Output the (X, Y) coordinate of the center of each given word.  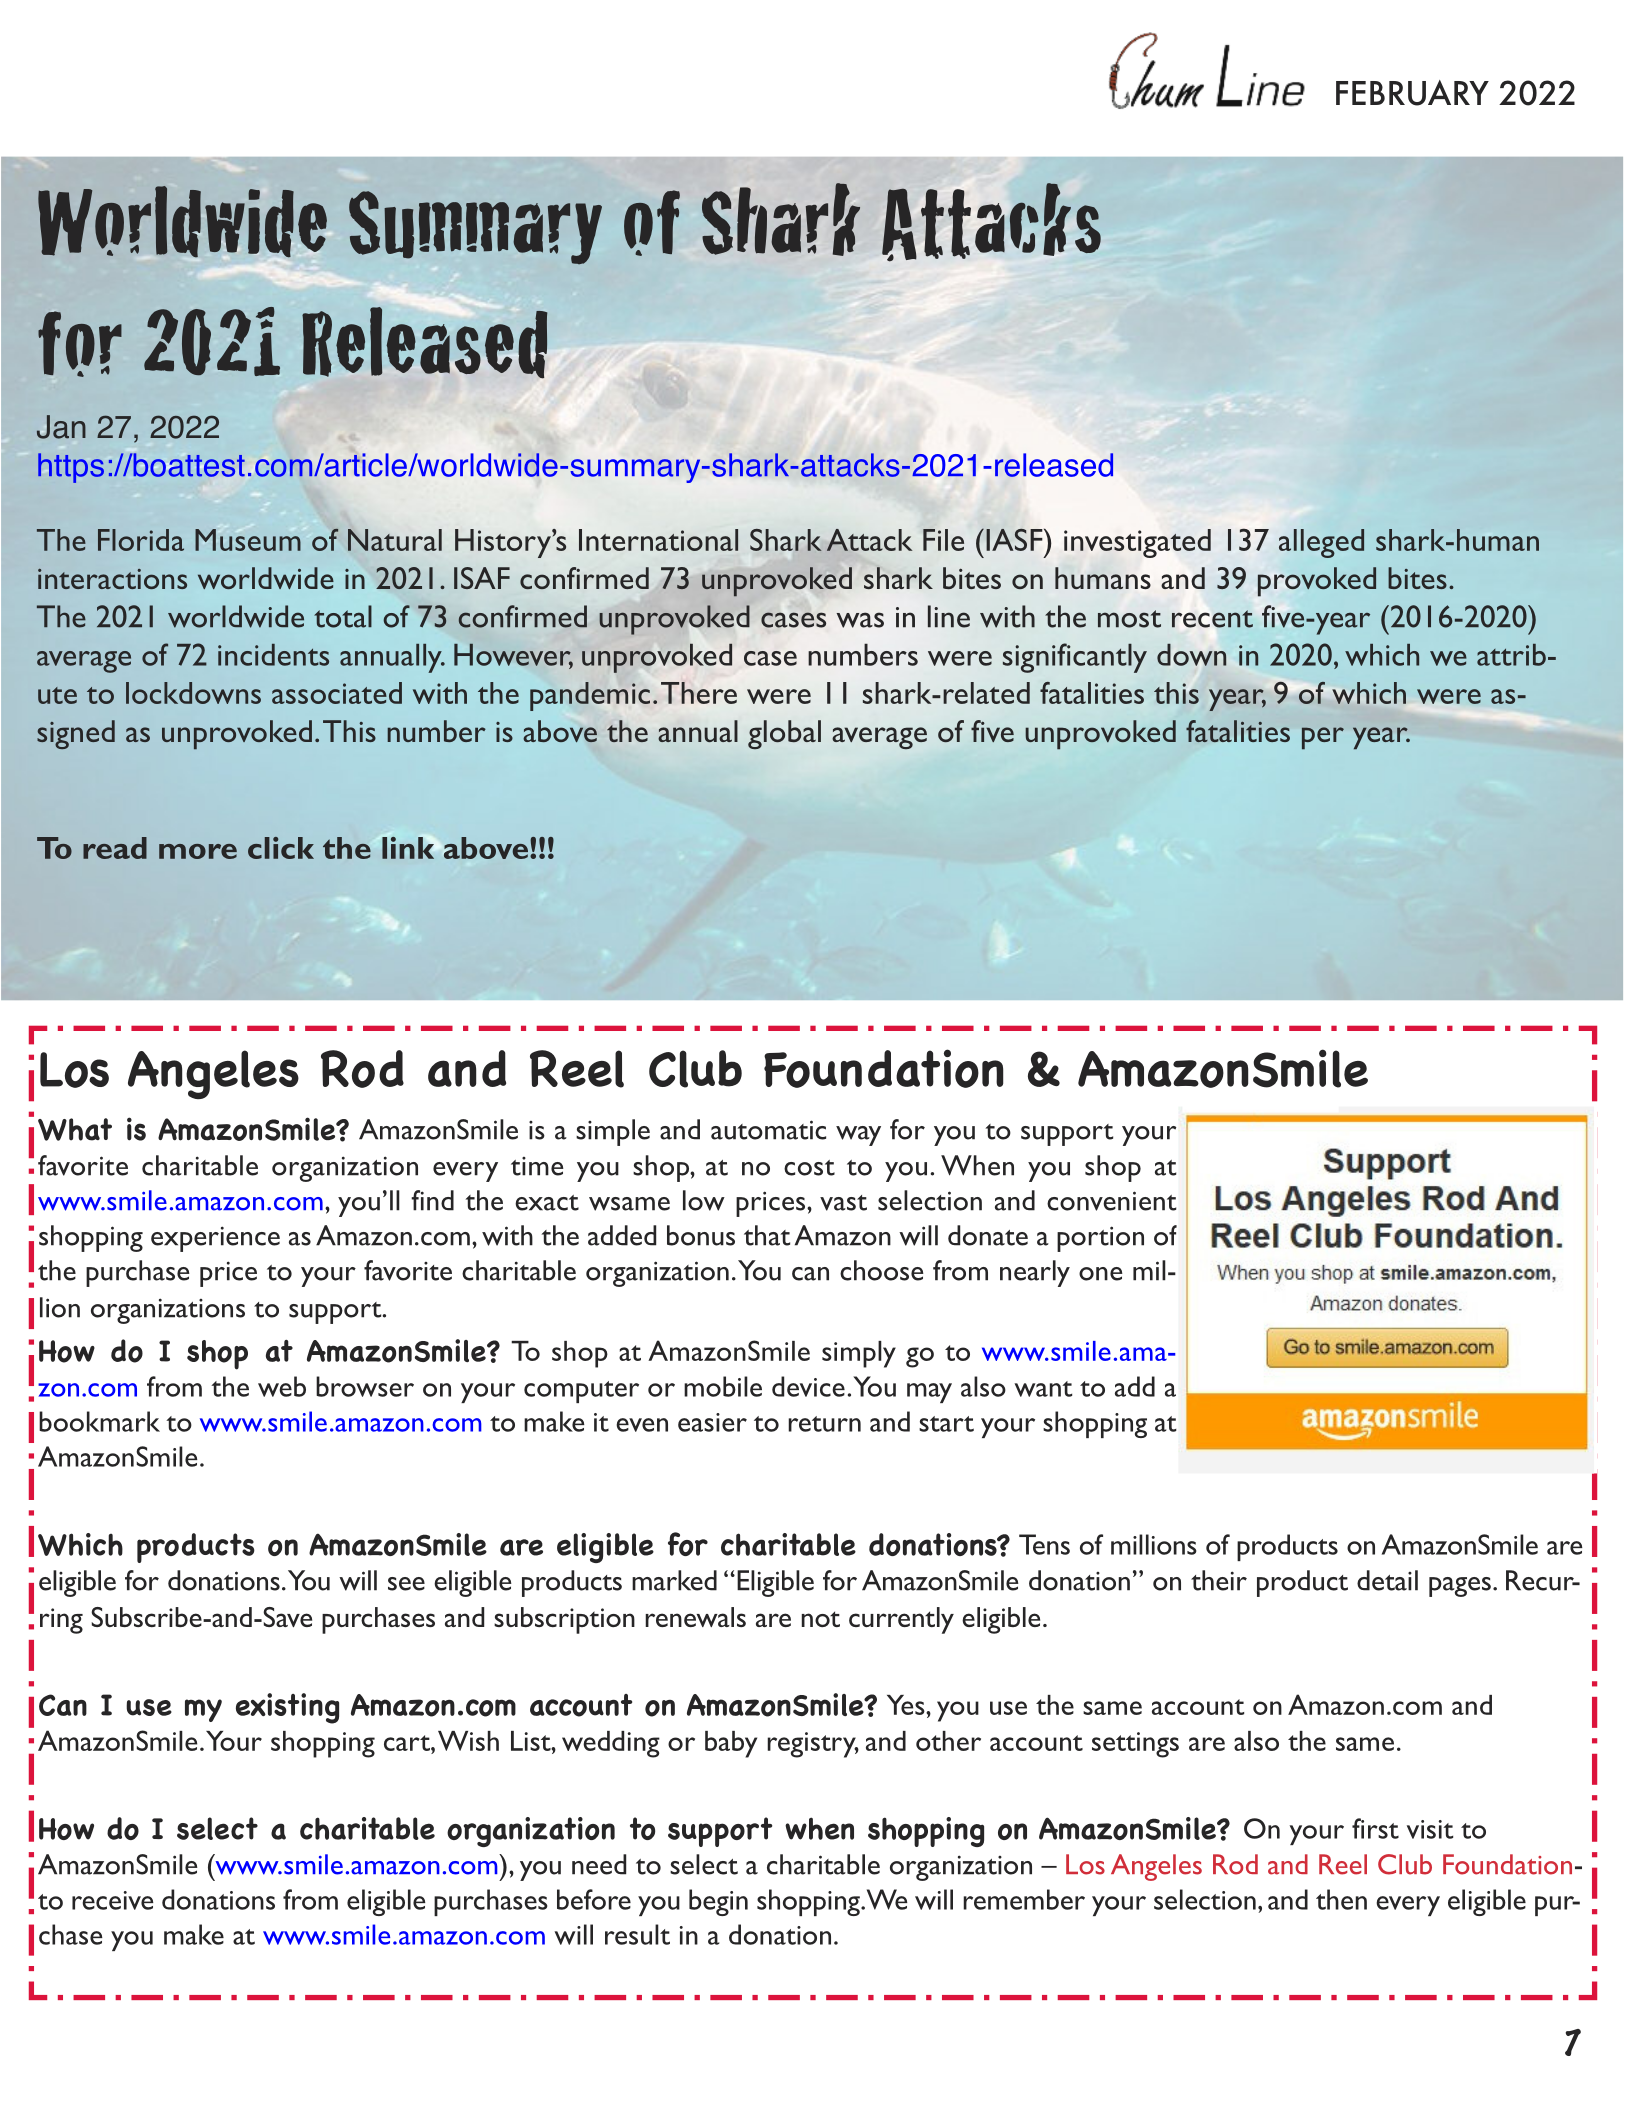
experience (215, 1239)
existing (287, 1708)
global (784, 734)
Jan (61, 427)
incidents (273, 655)
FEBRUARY (1412, 93)
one (1101, 1274)
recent (1212, 619)
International (658, 540)
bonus (701, 1235)
